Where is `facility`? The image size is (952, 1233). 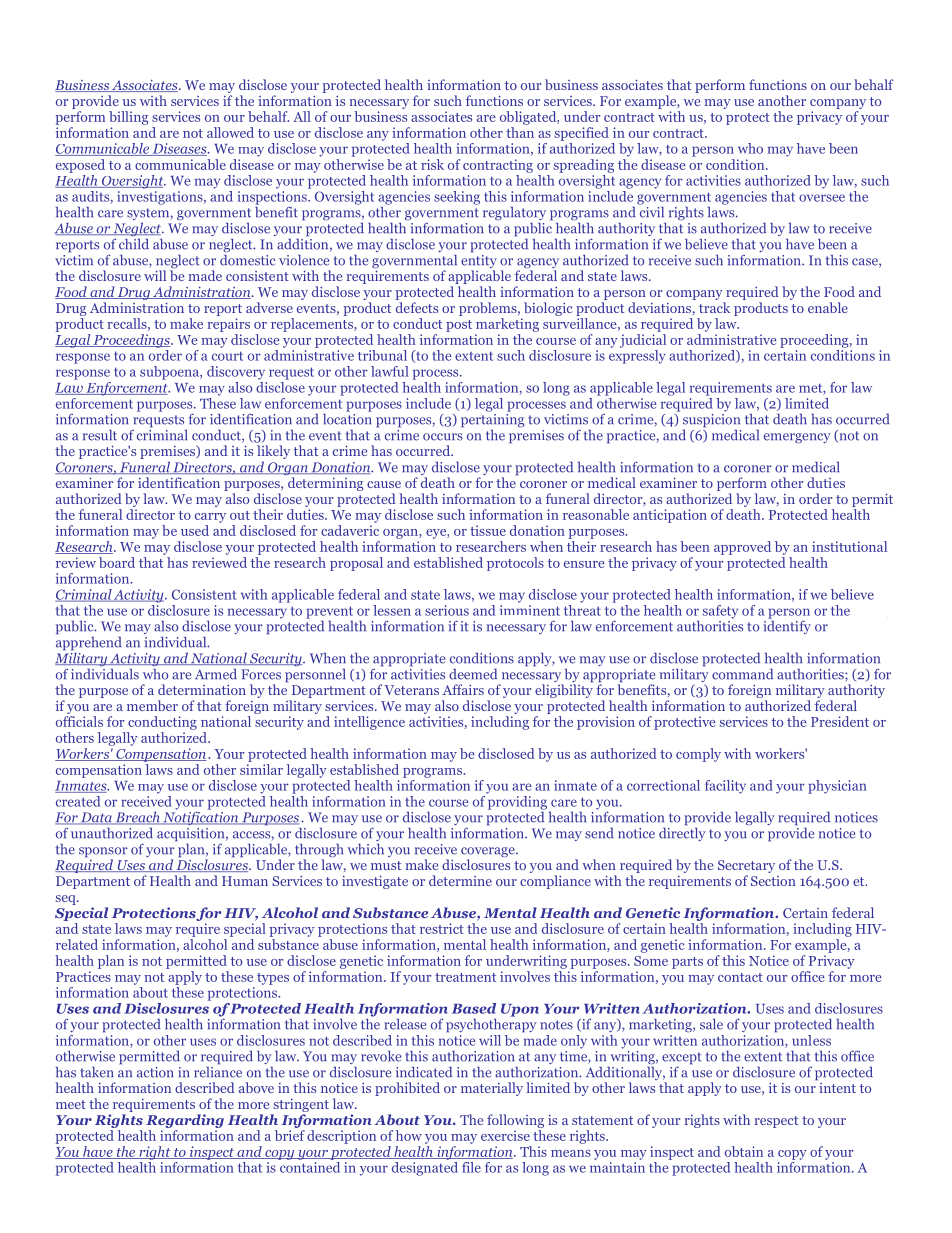 facility is located at coordinates (725, 787).
